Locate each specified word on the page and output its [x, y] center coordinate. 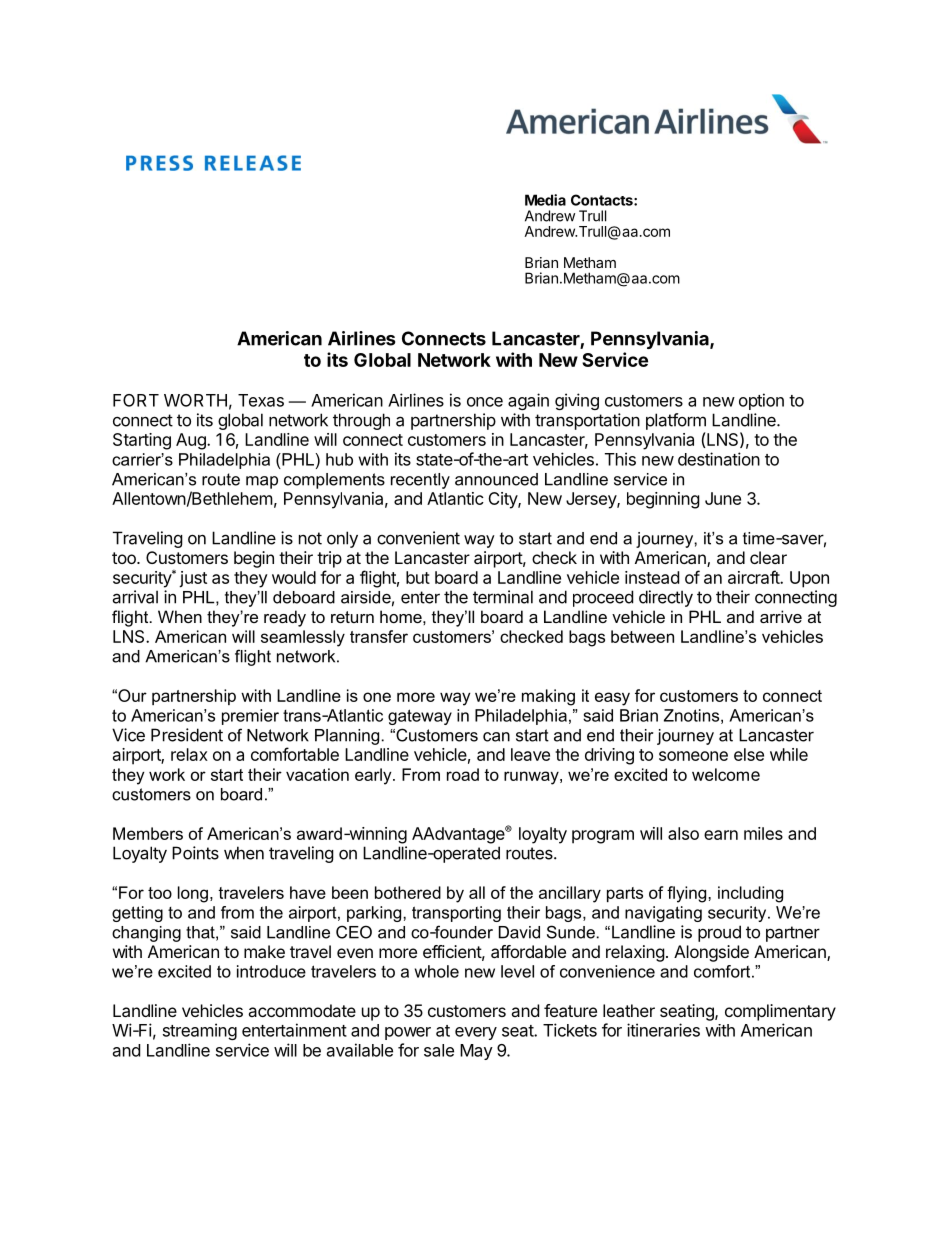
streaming [200, 1031]
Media [545, 200]
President [187, 735]
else [749, 754]
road [463, 774]
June [723, 498]
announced [496, 479]
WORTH [195, 400]
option [761, 401]
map [262, 482]
